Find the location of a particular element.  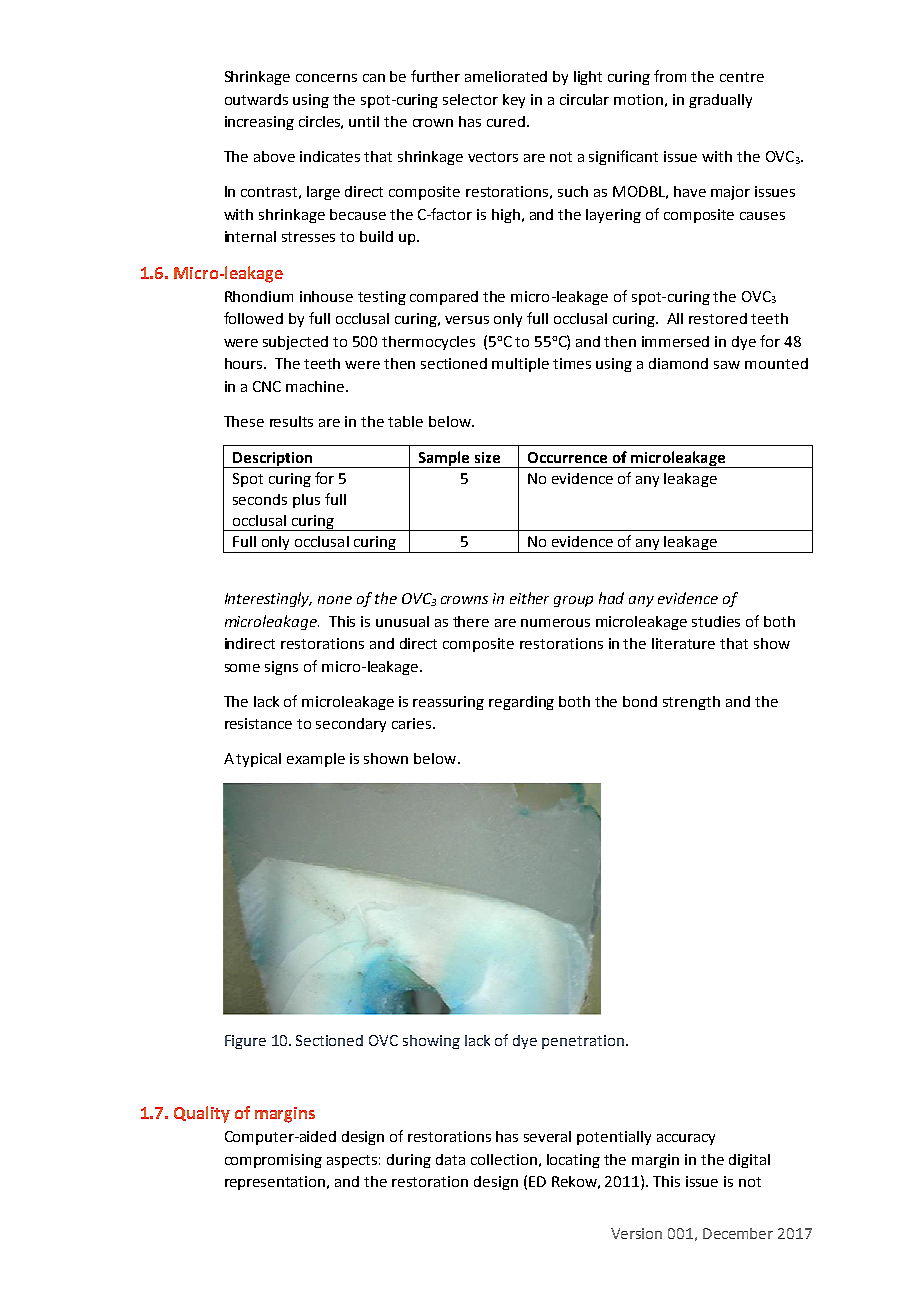

compromising is located at coordinates (273, 1161).
